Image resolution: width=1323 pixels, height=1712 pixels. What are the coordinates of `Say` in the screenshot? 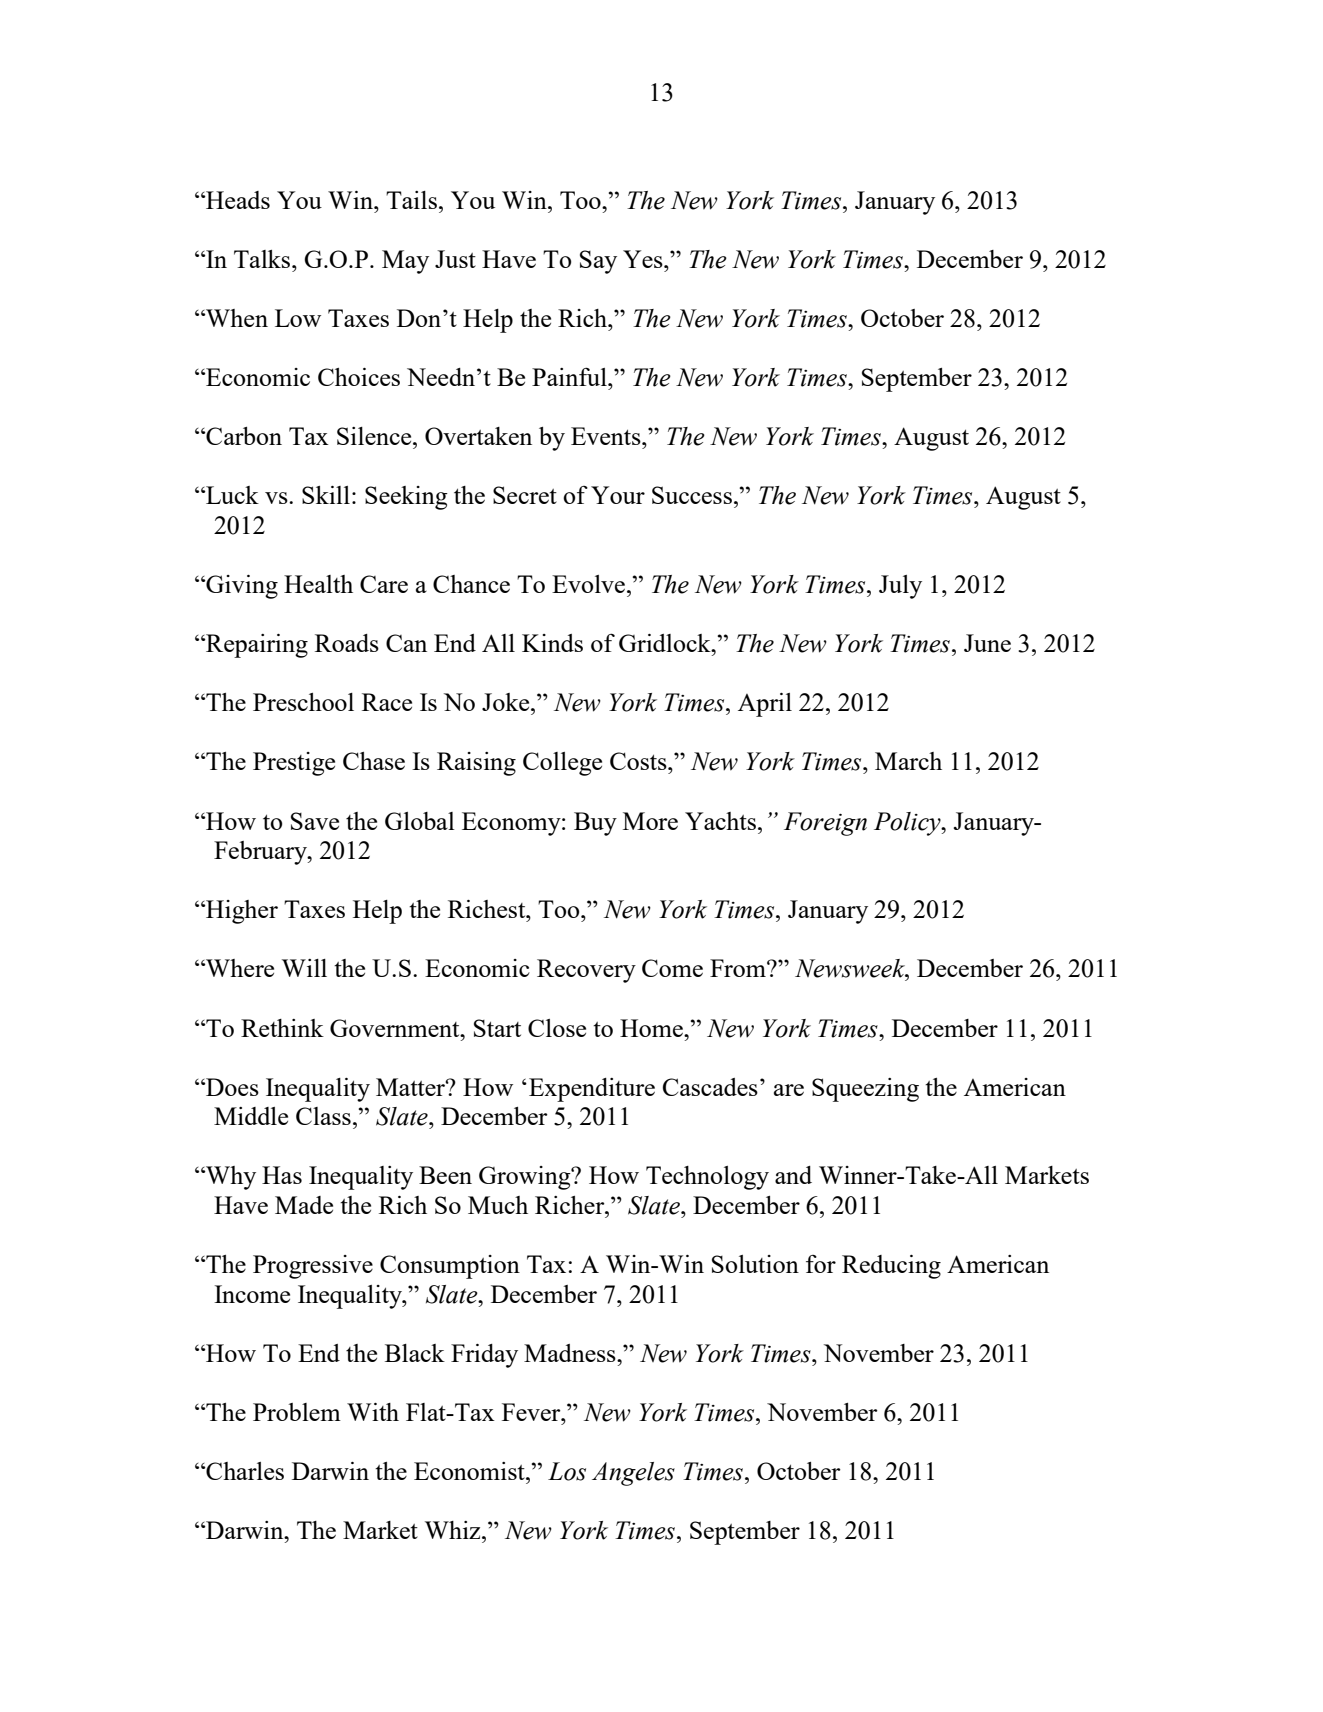 It's located at (598, 262).
